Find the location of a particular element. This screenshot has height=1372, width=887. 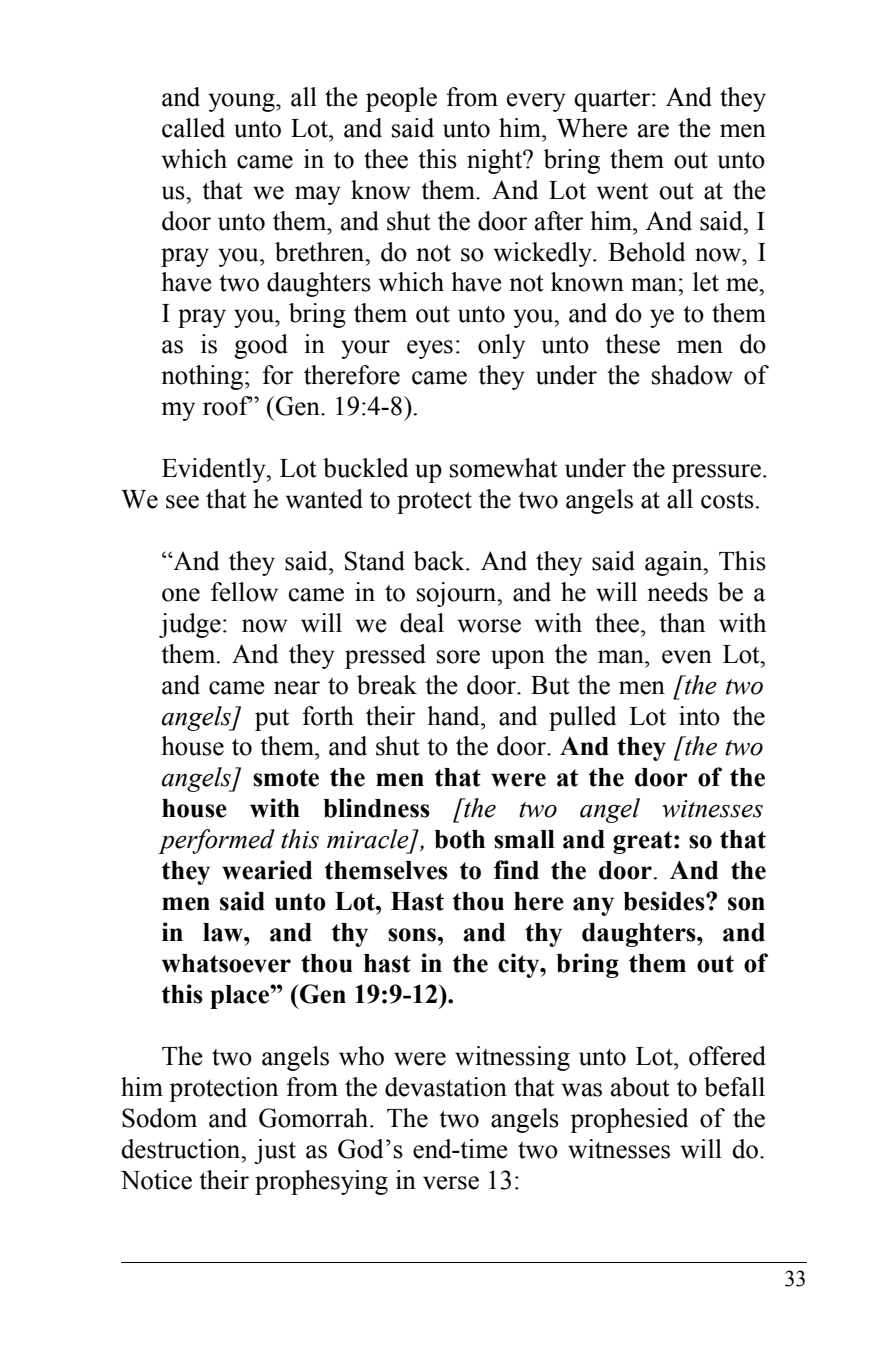

called is located at coordinates (193, 128).
